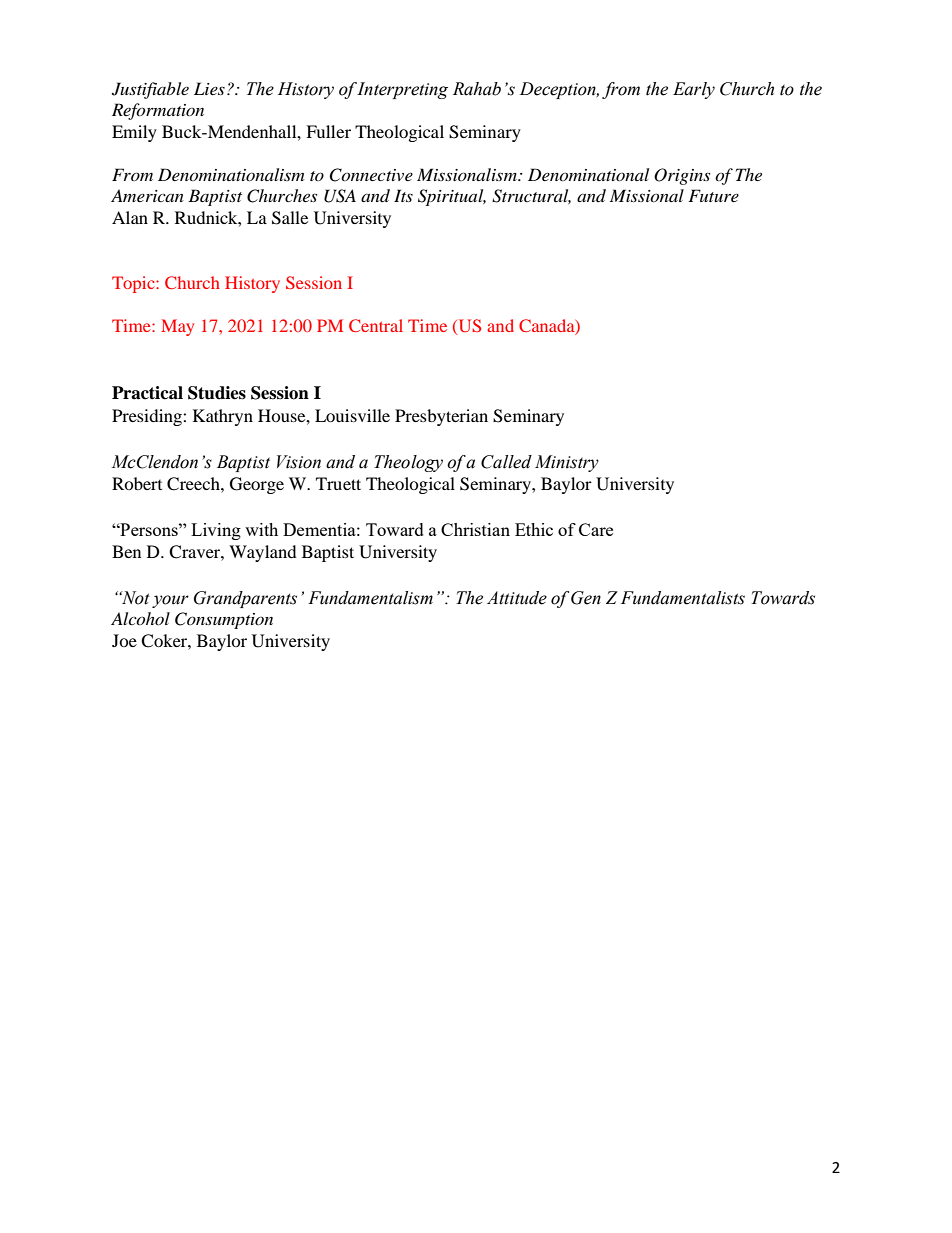  What do you see at coordinates (134, 284) in the document?
I see `Topic` at bounding box center [134, 284].
